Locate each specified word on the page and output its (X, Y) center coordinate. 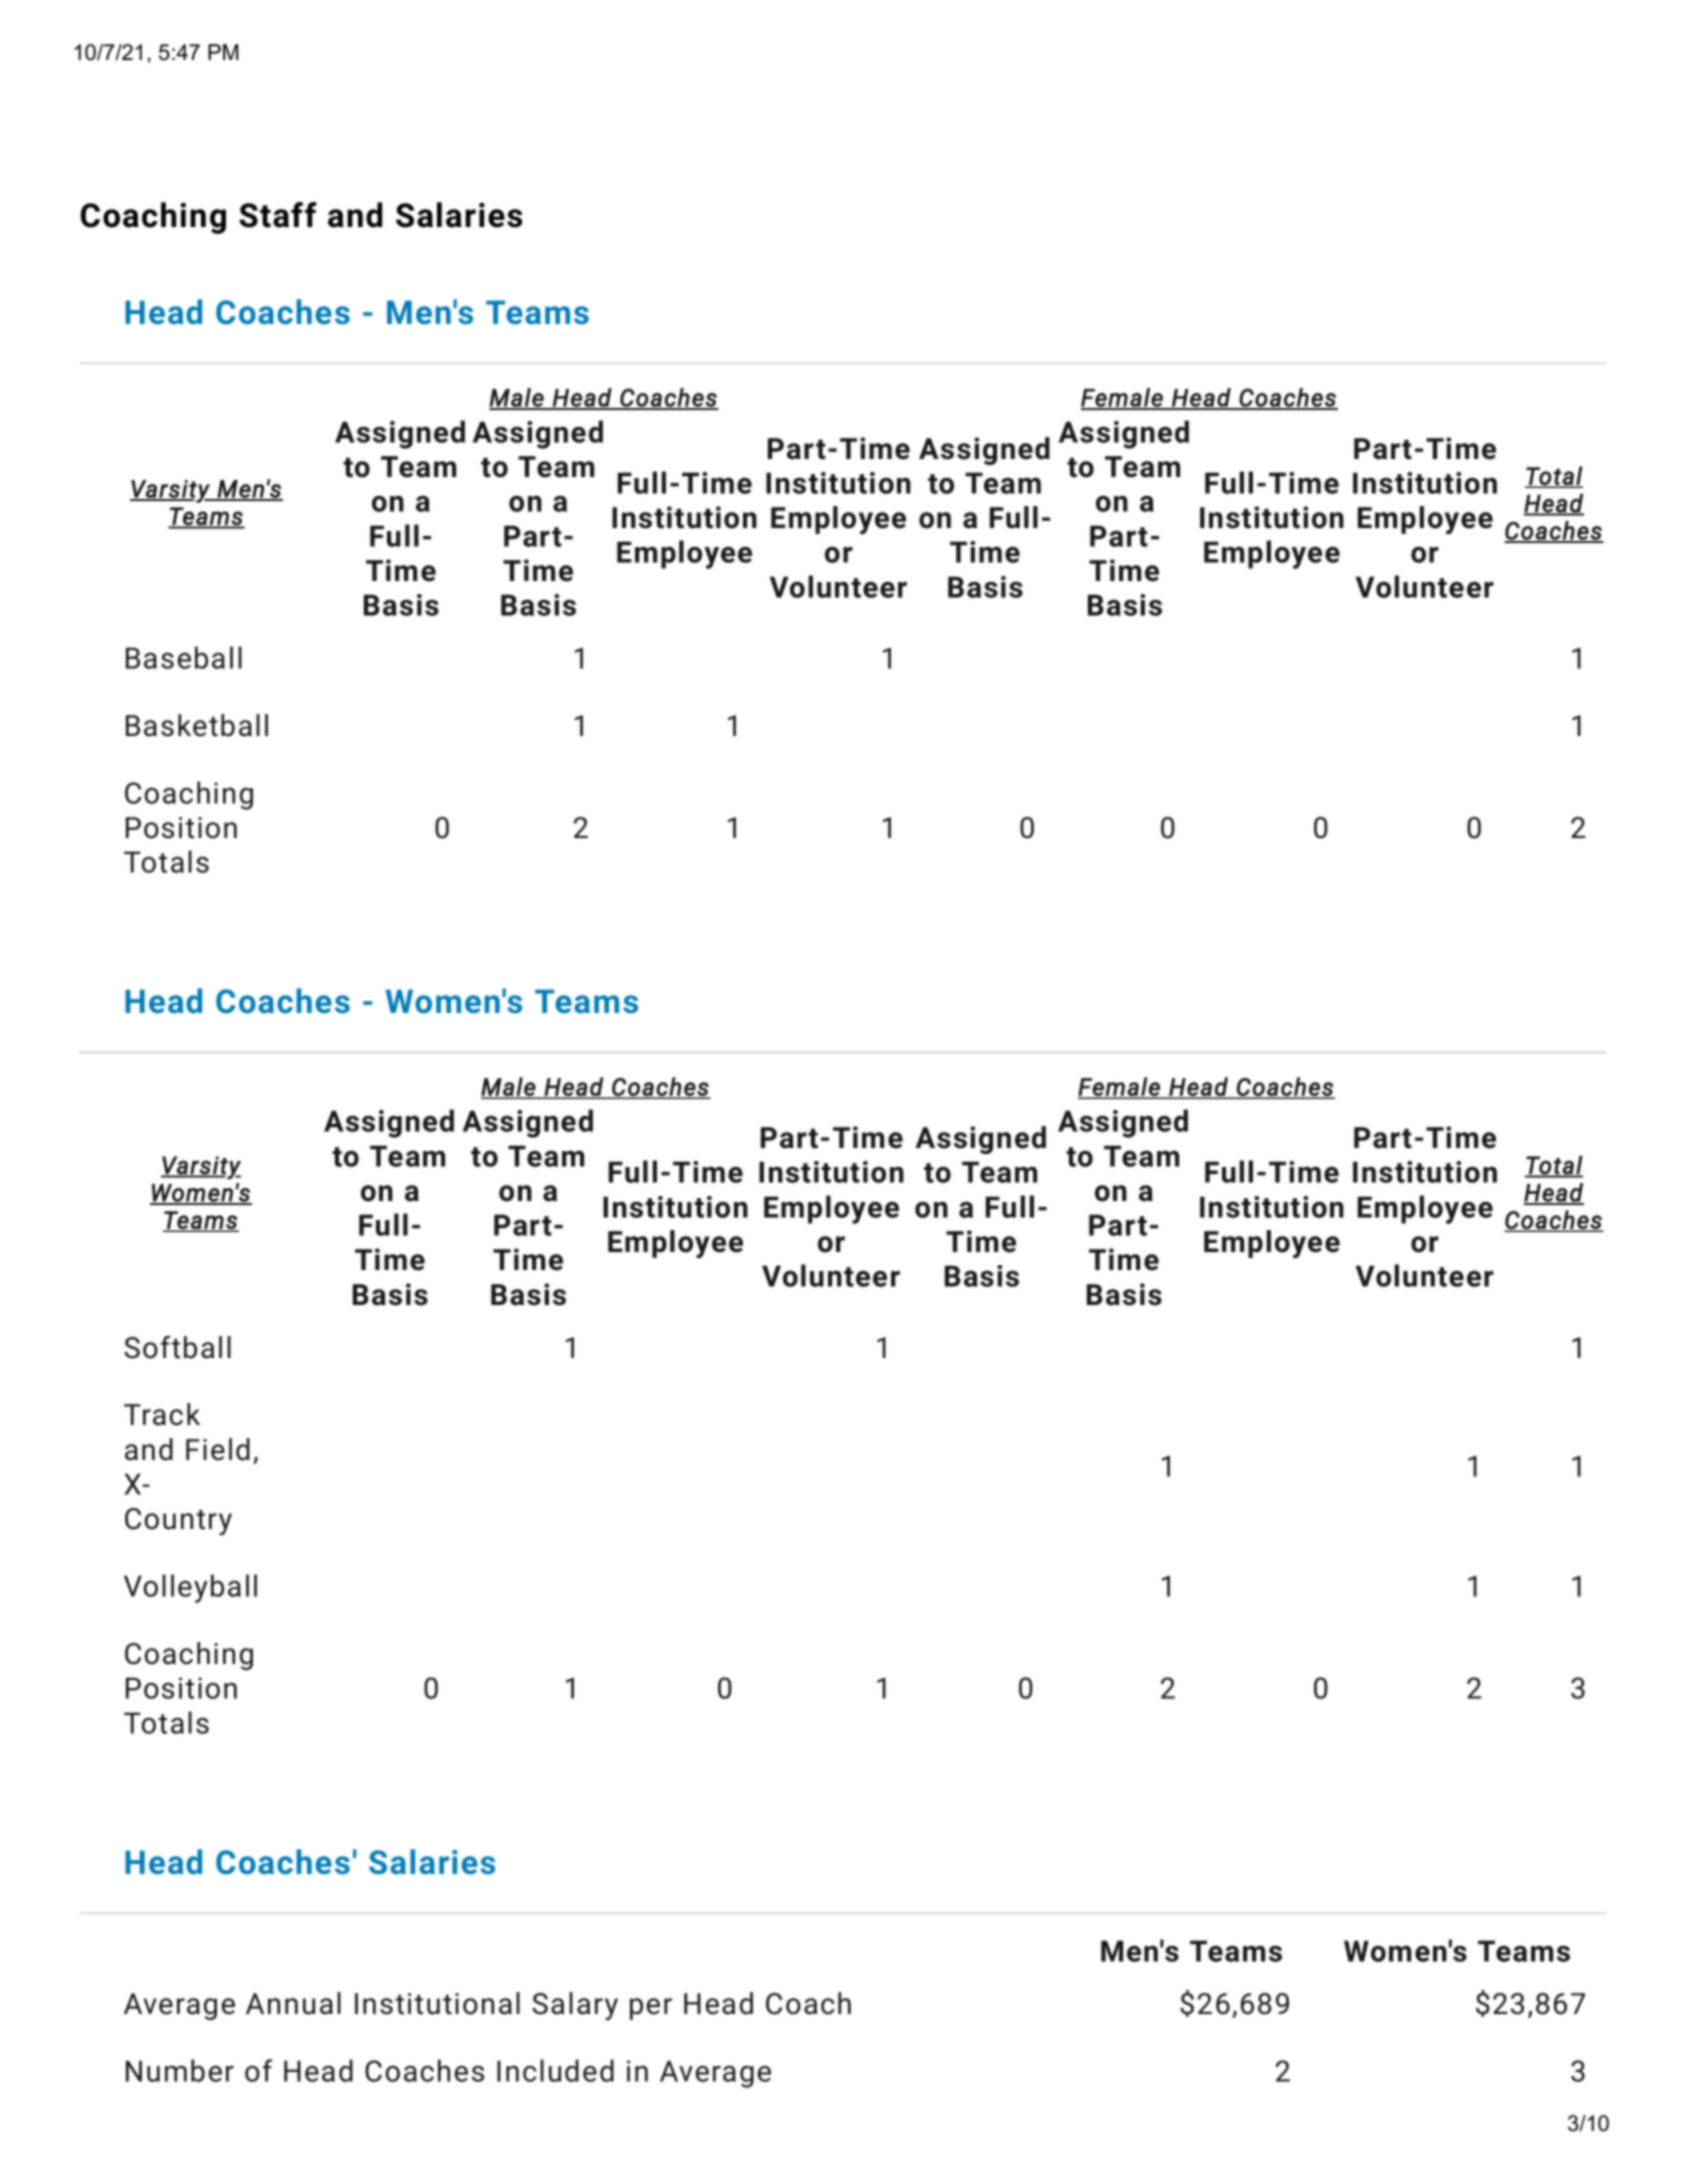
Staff (278, 215)
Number (180, 2070)
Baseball (184, 657)
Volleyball (190, 1588)
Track (162, 1414)
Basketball (197, 725)
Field (218, 1449)
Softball (177, 1347)
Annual (293, 2003)
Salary (575, 2006)
